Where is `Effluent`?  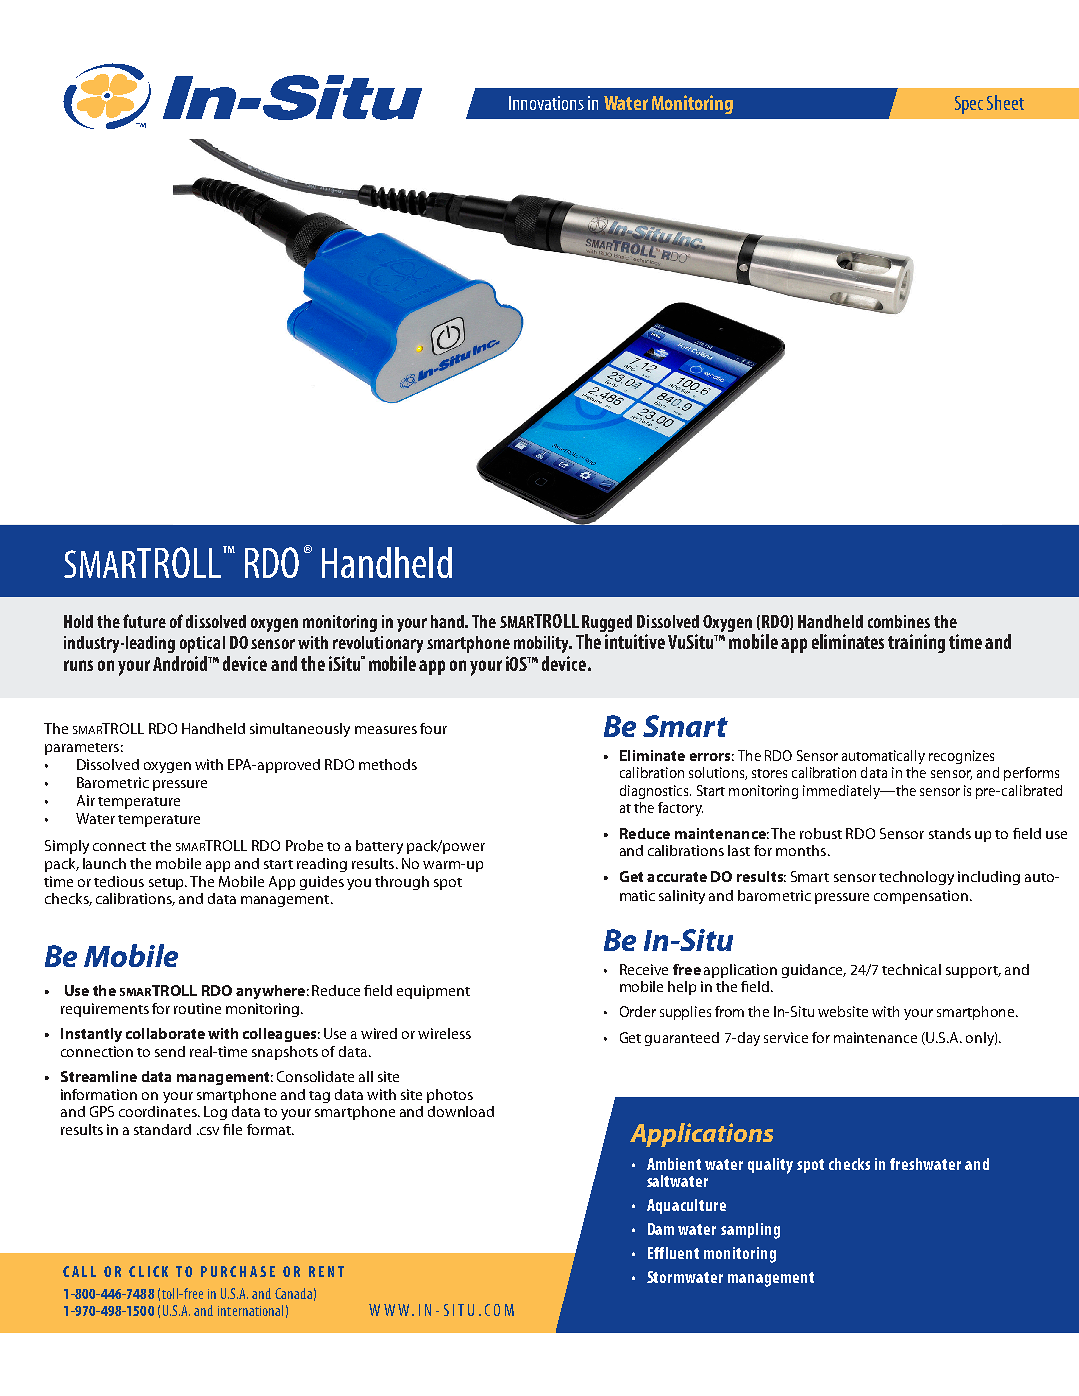 Effluent is located at coordinates (673, 1253).
